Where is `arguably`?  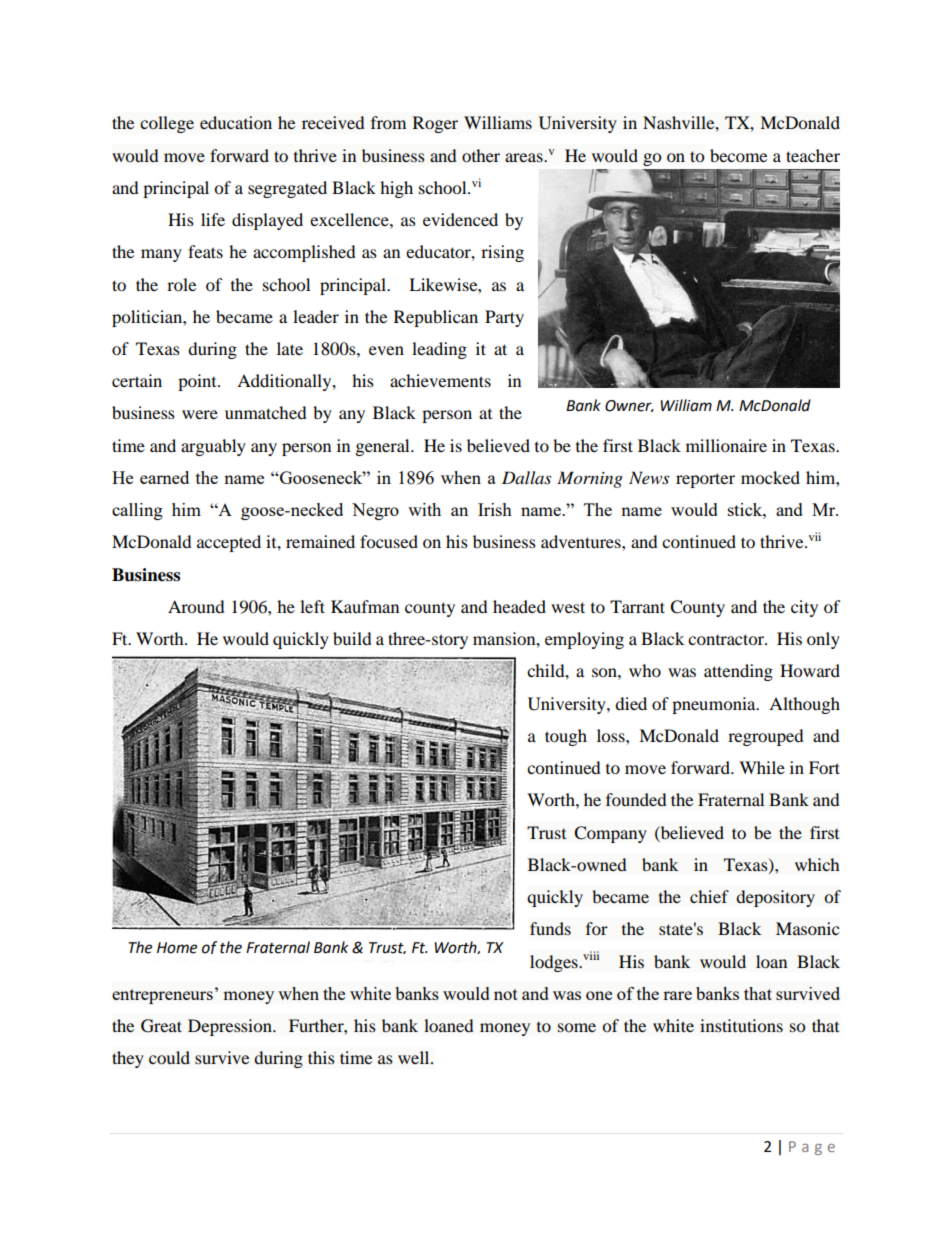
arguably is located at coordinates (213, 447).
